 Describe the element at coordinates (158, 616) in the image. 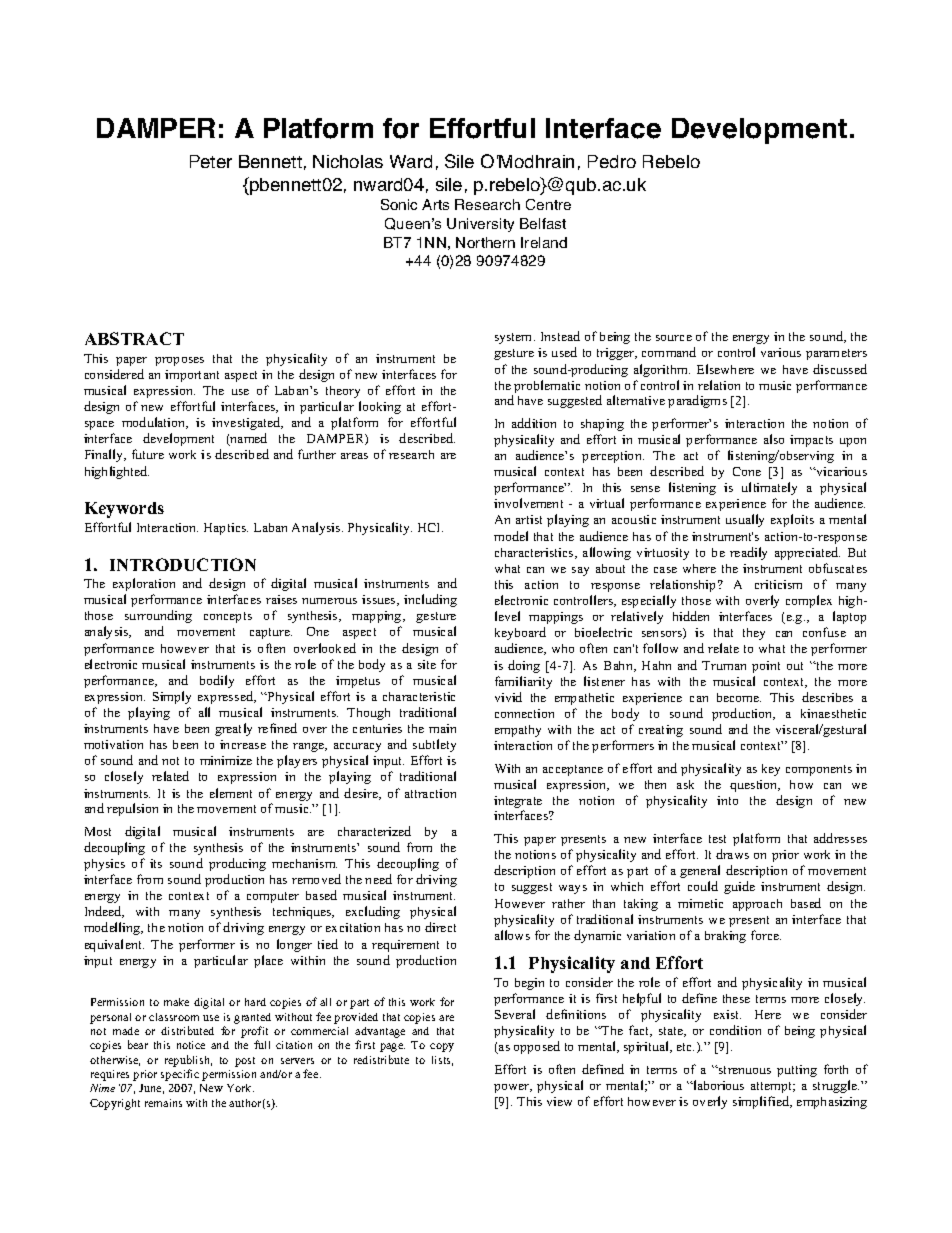

I see `surrounding` at that location.
